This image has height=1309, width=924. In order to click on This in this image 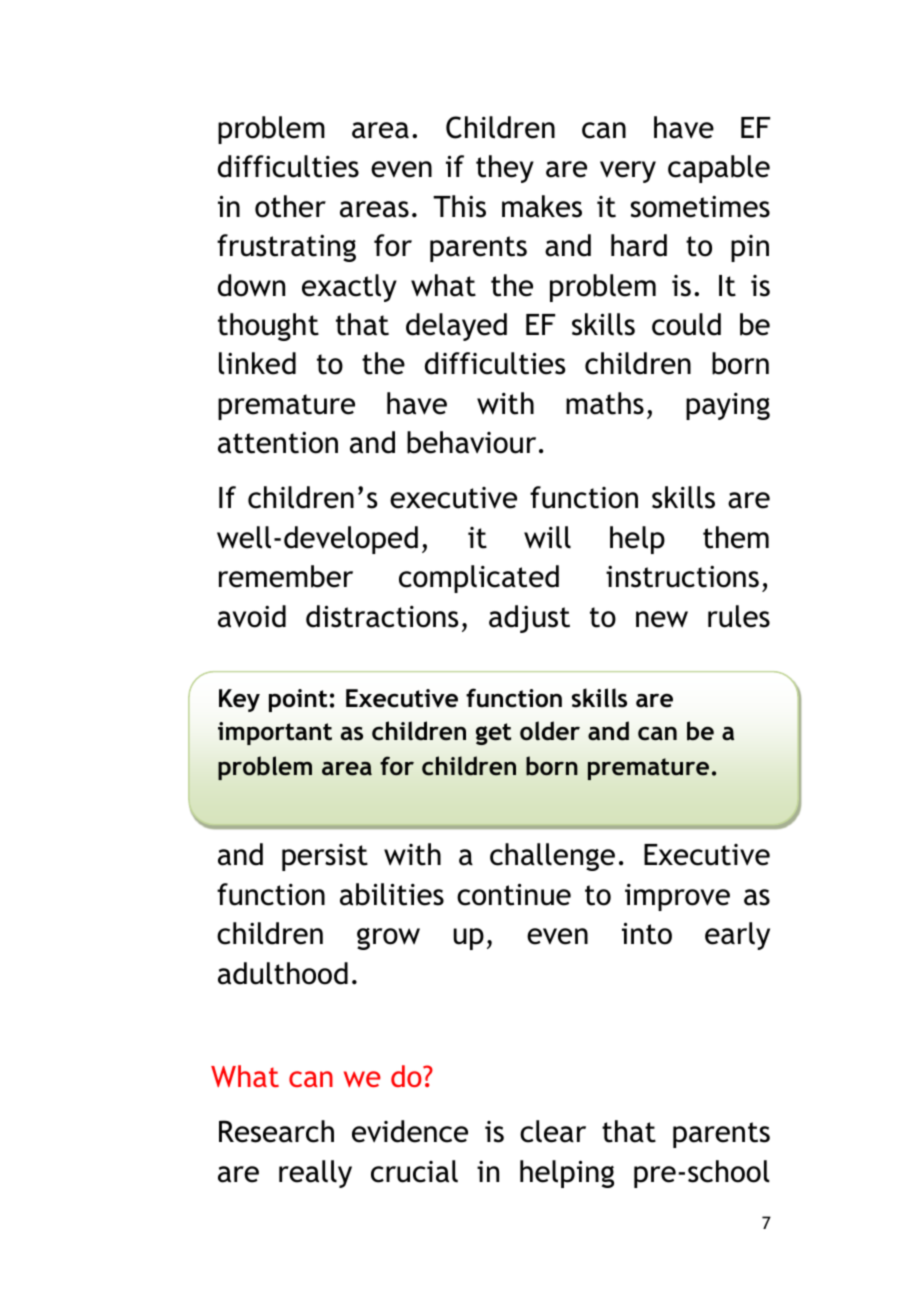, I will do `click(459, 206)`.
